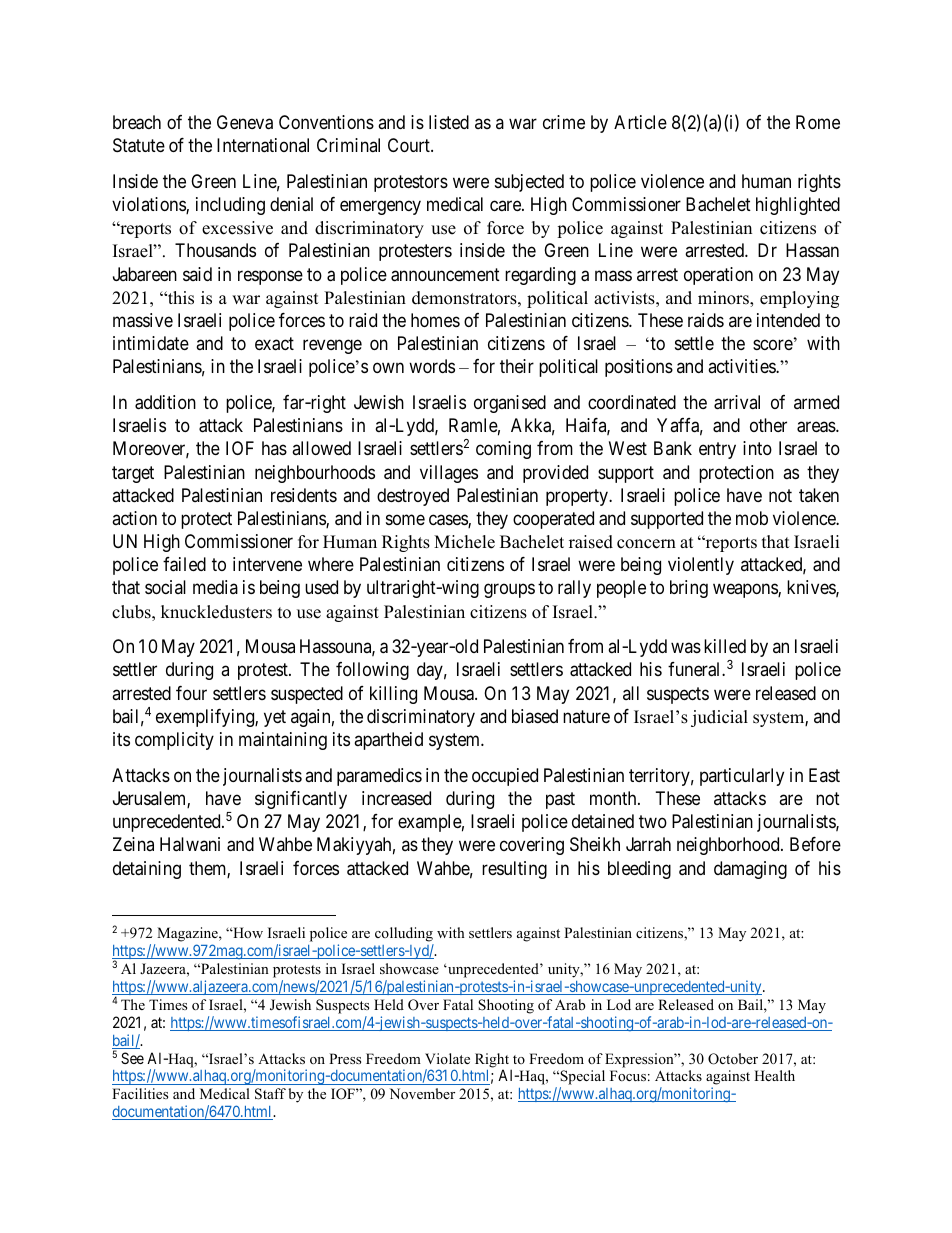  I want to click on occupied, so click(505, 777).
